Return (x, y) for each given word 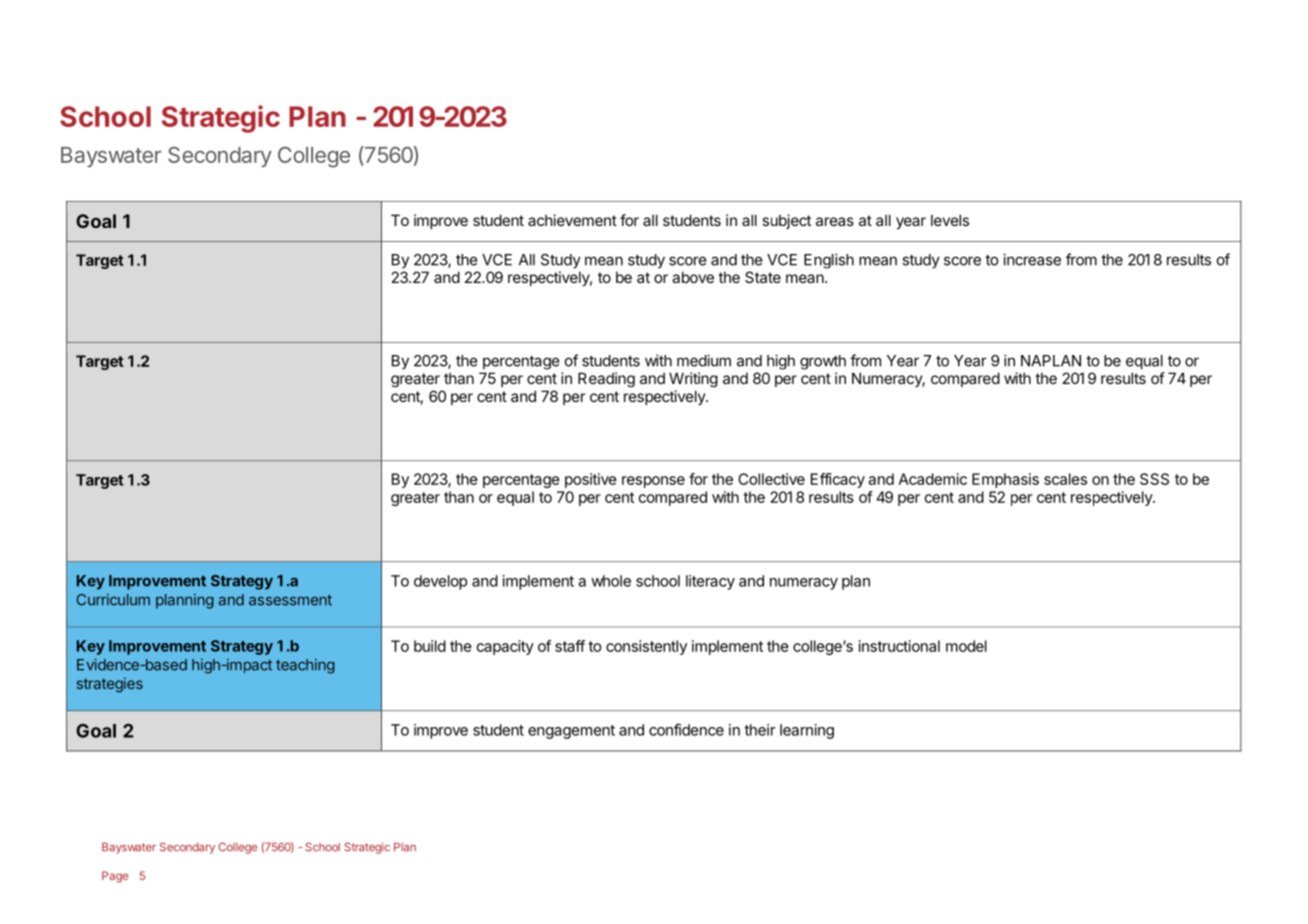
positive (591, 480)
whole (611, 581)
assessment (290, 600)
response (653, 482)
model (966, 646)
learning (807, 731)
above (693, 277)
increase (1032, 259)
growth (823, 362)
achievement (572, 220)
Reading (606, 379)
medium (704, 360)
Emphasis (1005, 480)
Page (115, 877)
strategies (110, 684)
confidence (686, 729)
